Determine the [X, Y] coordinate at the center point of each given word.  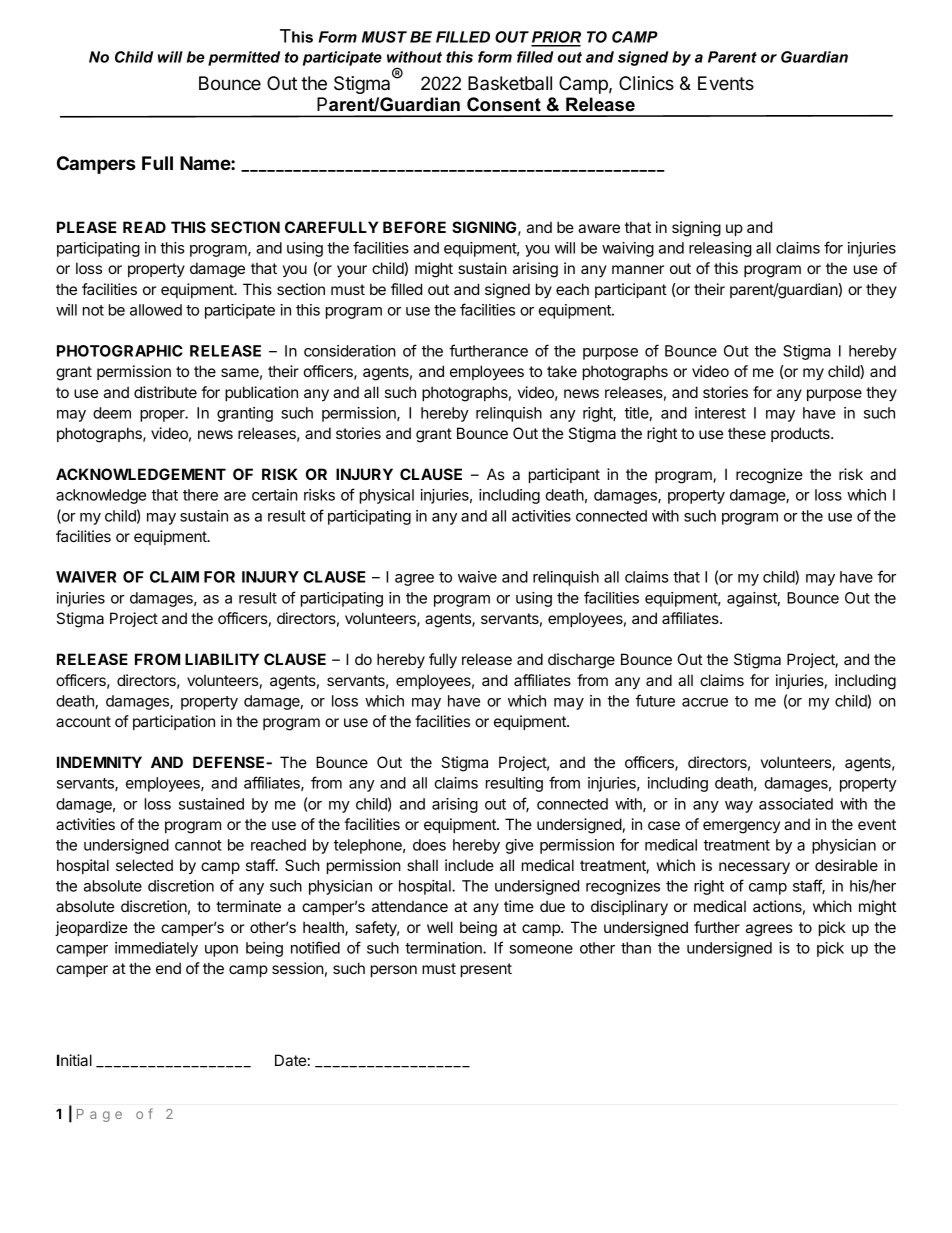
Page [99, 1115]
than [636, 948]
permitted [244, 58]
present [486, 970]
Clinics [646, 83]
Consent [504, 104]
